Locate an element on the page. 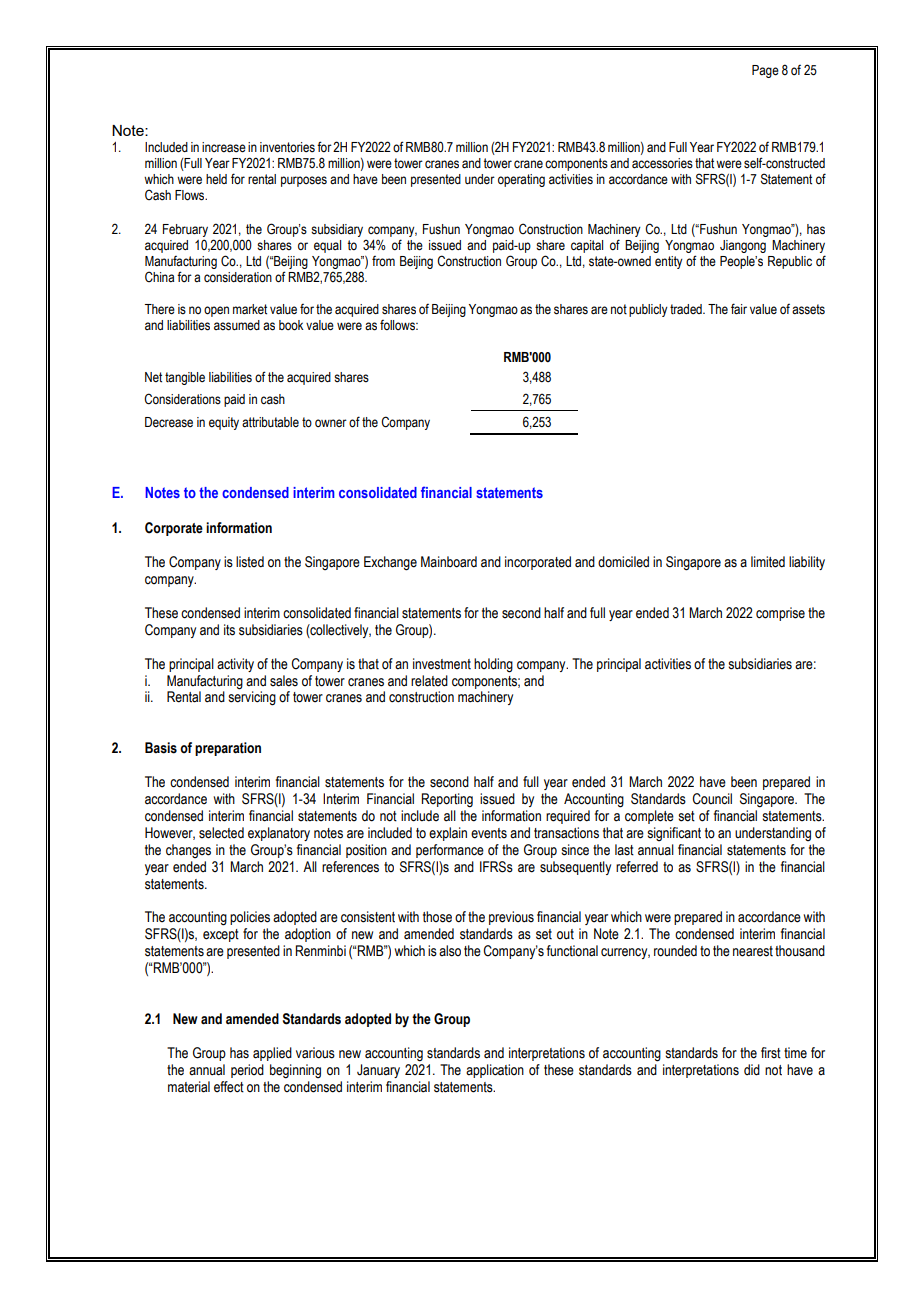 The width and height of the page is (924, 1308). increase is located at coordinates (224, 147).
